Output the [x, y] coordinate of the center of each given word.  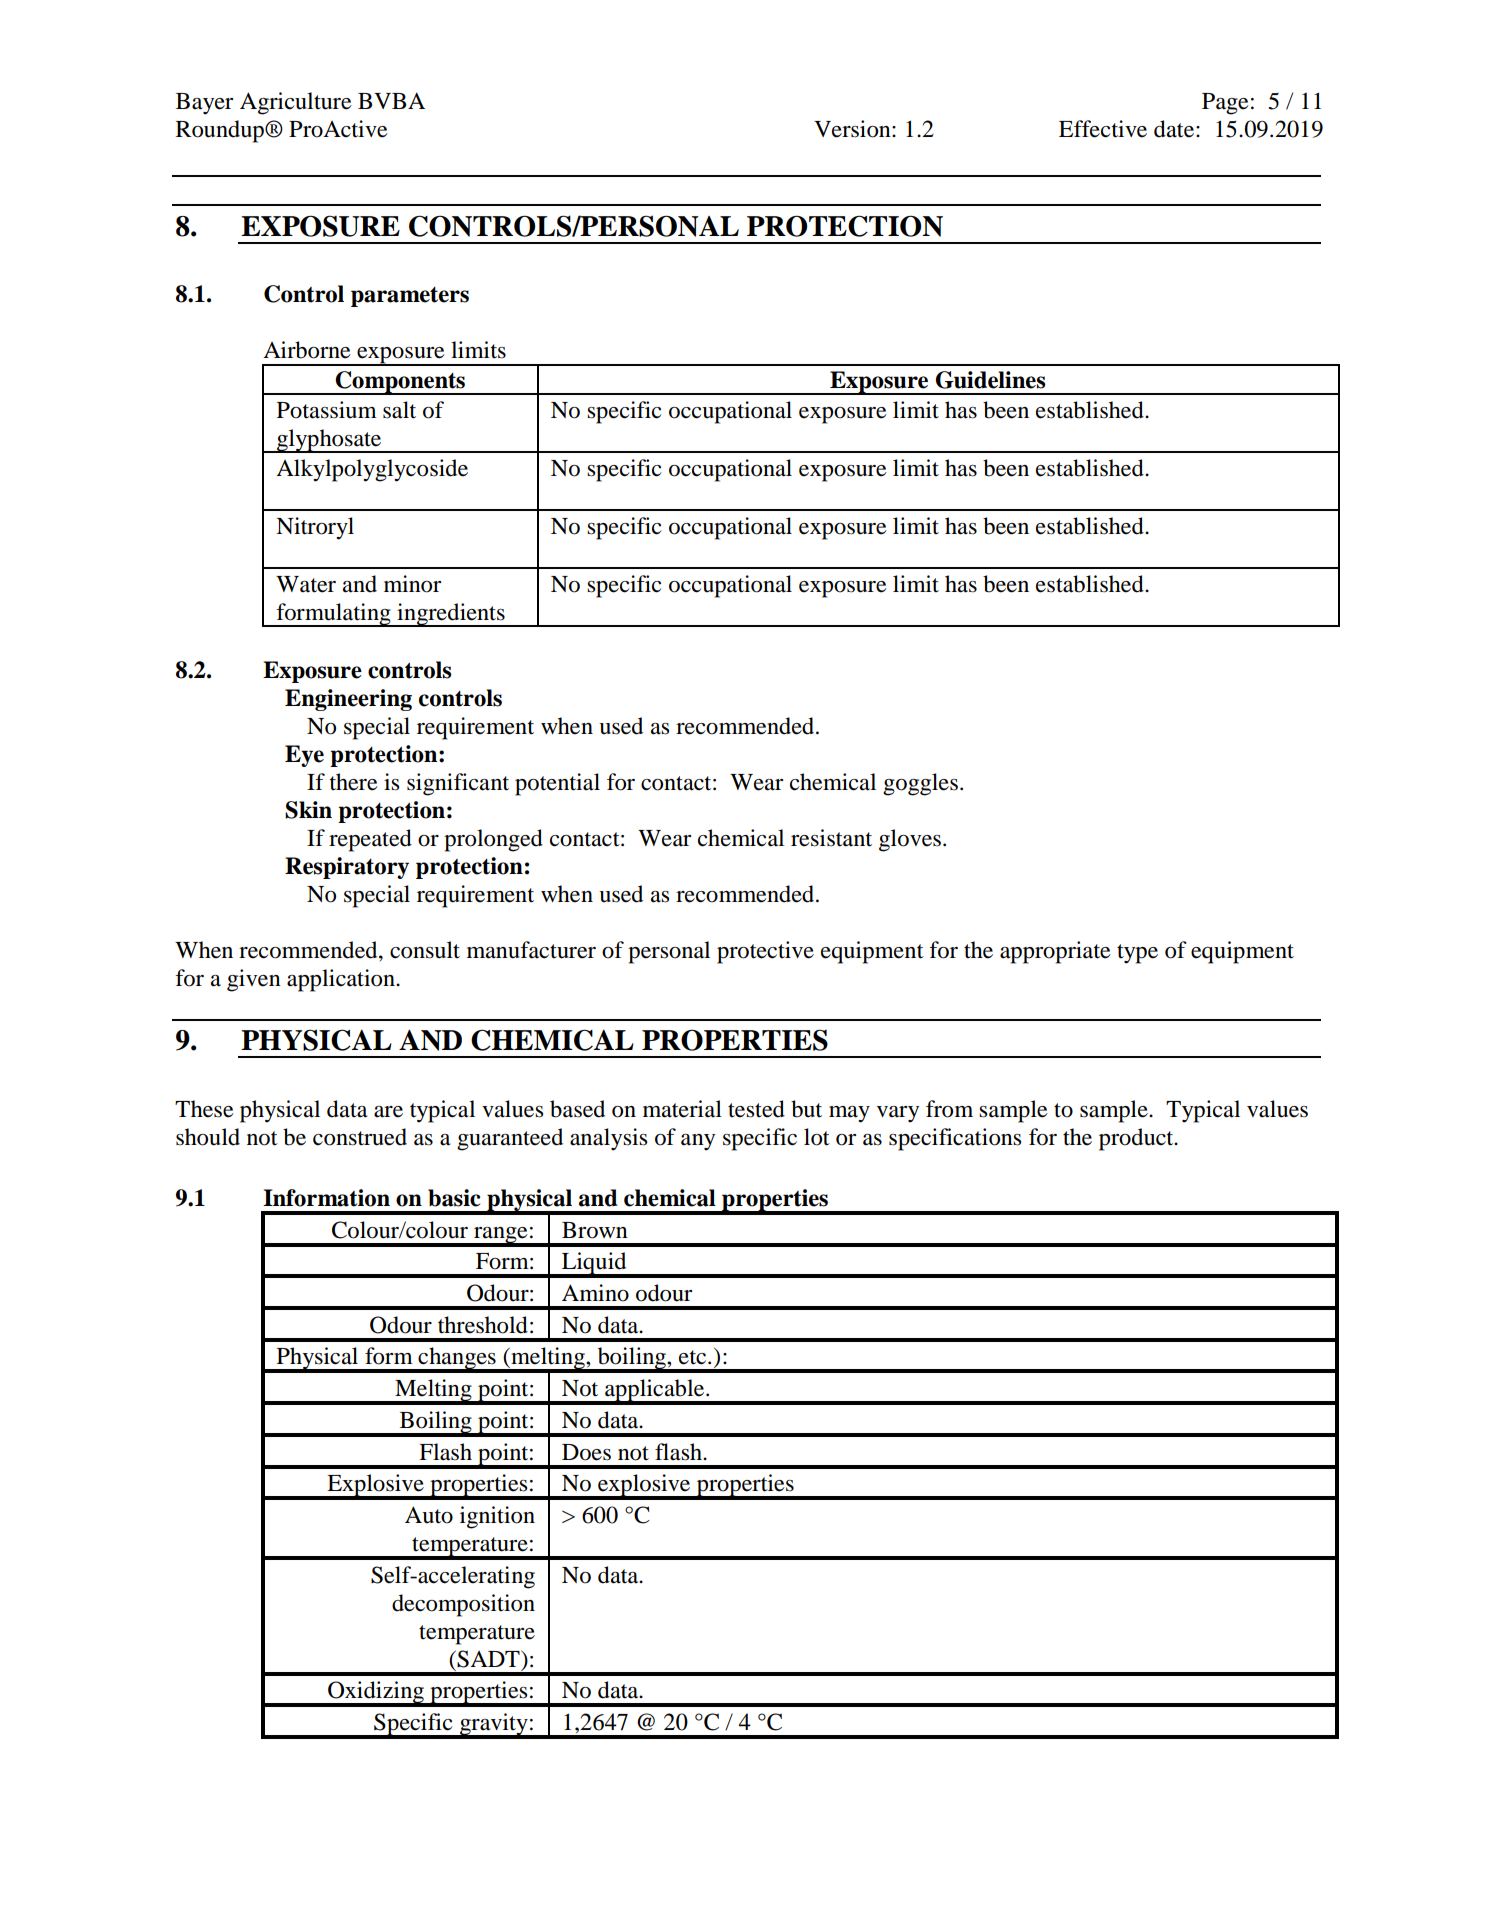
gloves [910, 840]
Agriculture [296, 103]
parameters [410, 297]
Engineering [348, 700]
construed [360, 1137]
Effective [1103, 129]
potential [557, 784]
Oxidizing [376, 1693]
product [1137, 1139]
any [698, 1142]
